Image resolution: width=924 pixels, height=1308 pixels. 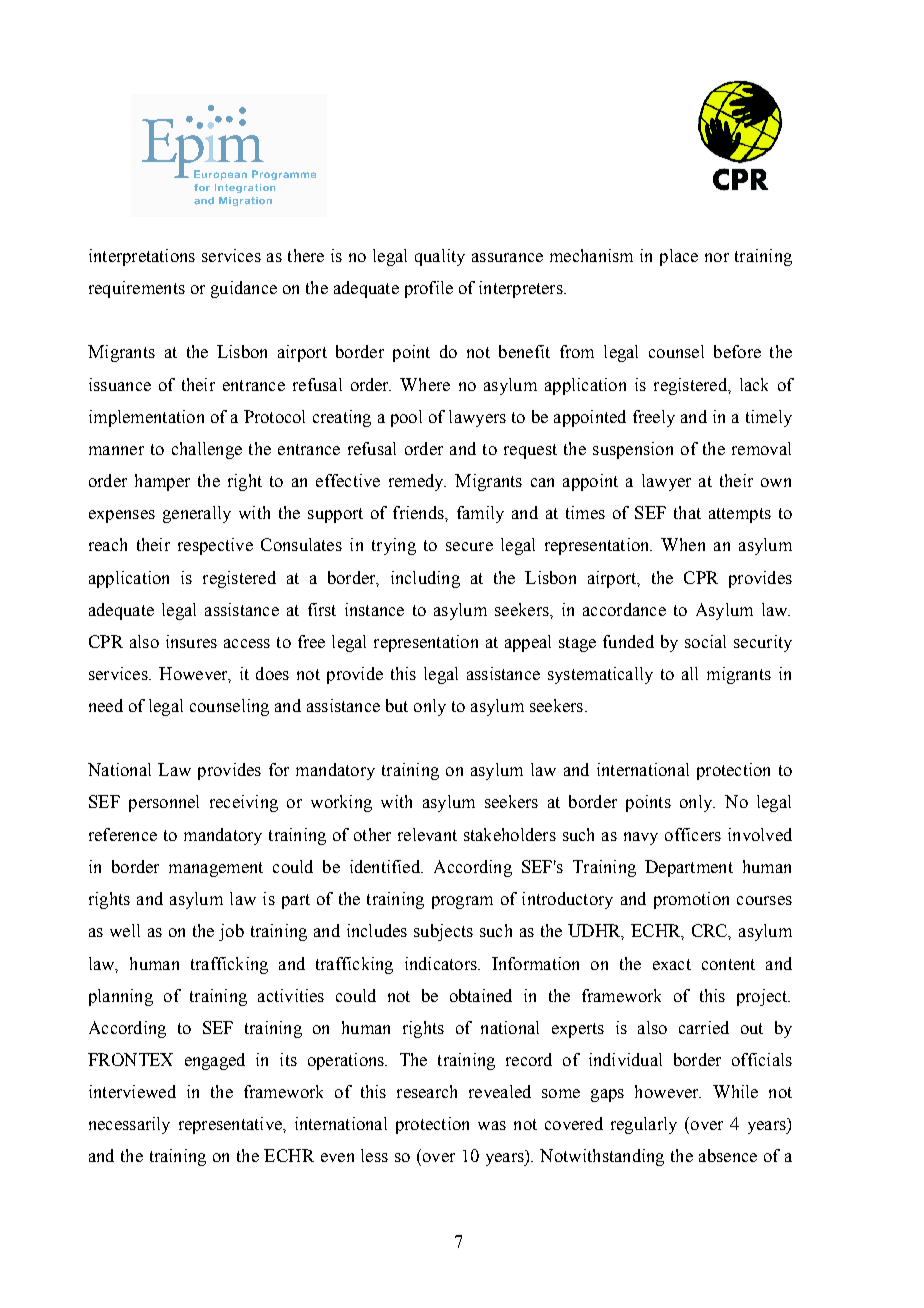 I want to click on requirements, so click(x=137, y=289).
